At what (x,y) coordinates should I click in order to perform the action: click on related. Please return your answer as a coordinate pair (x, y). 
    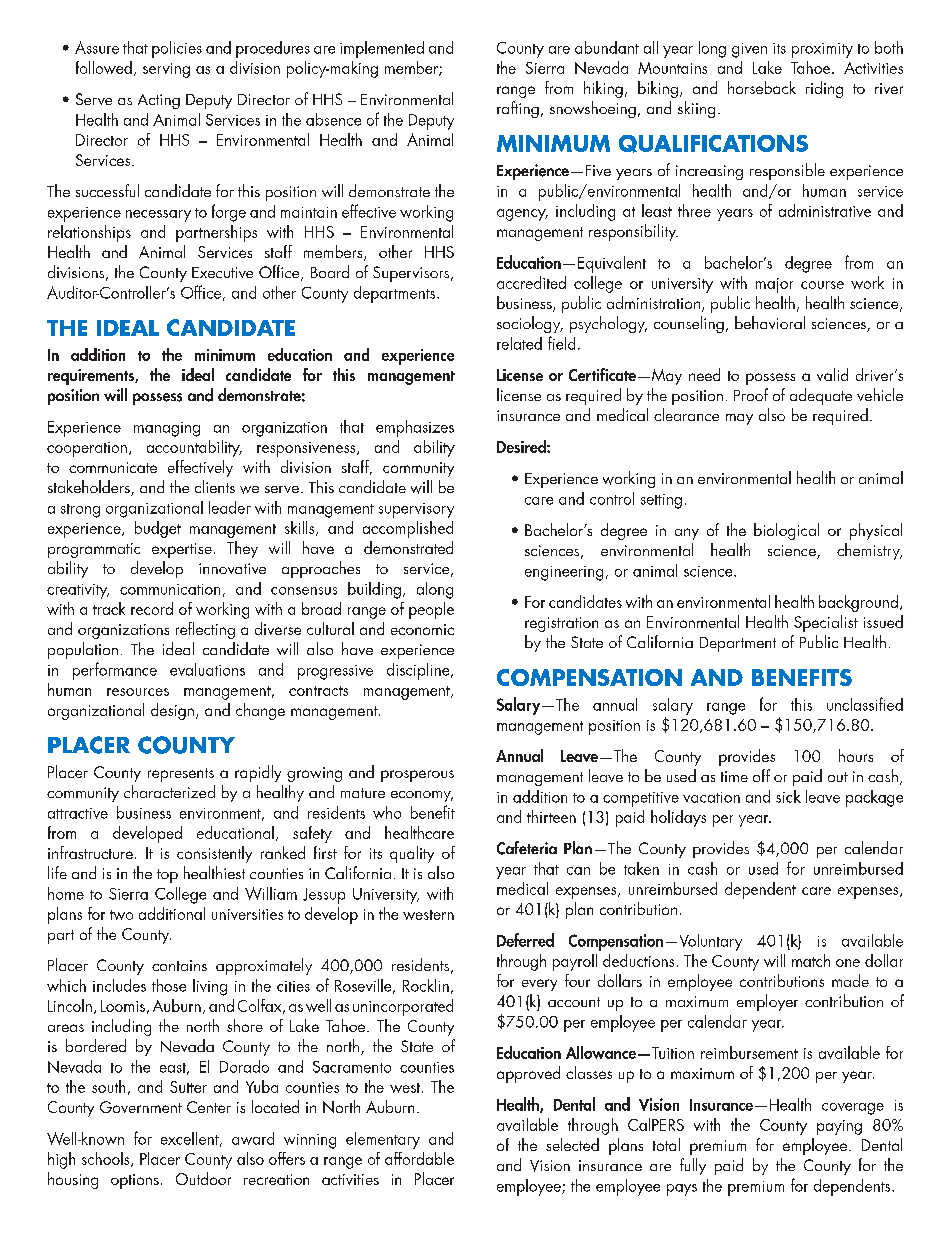
    Looking at the image, I should click on (519, 343).
